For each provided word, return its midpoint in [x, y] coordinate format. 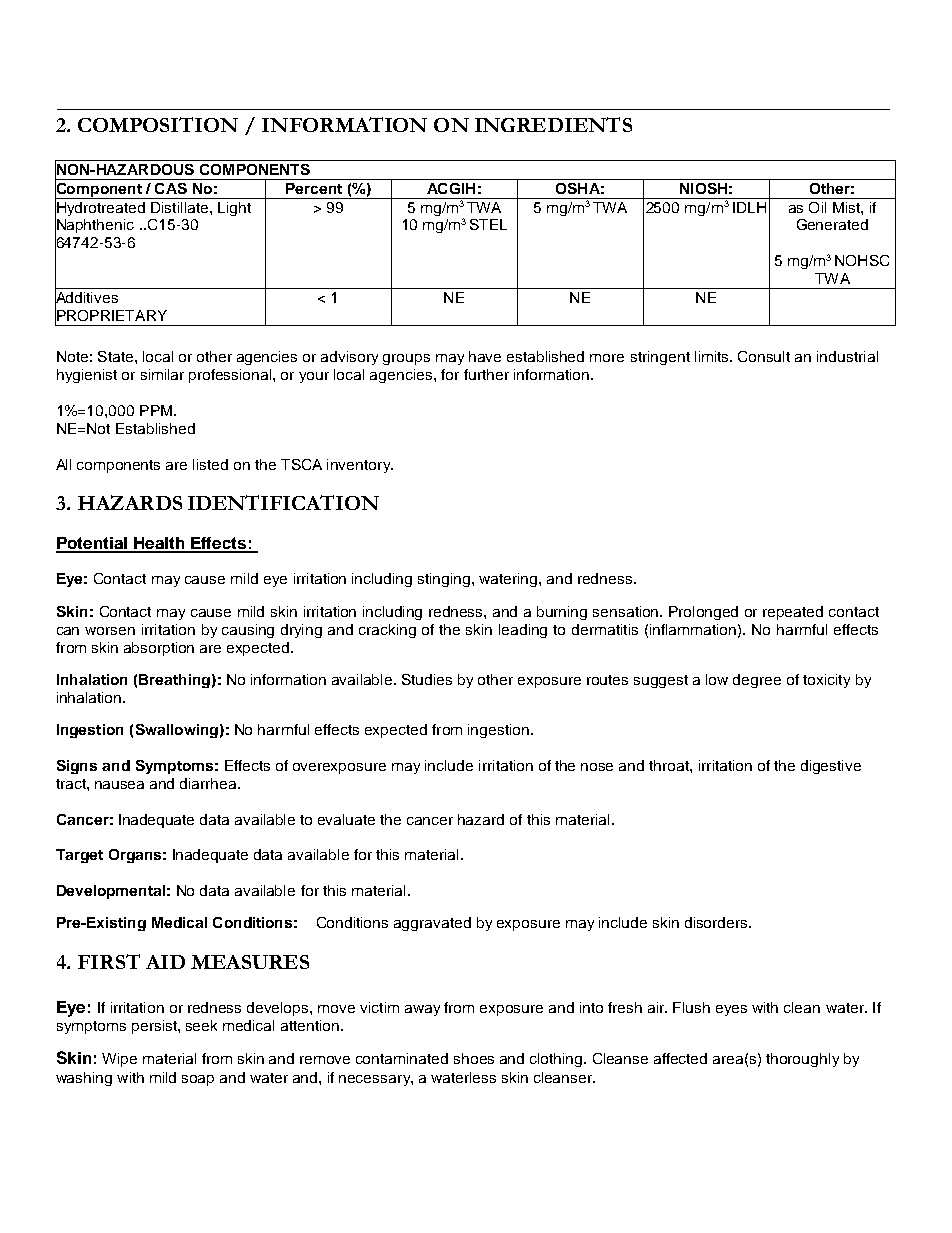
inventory [360, 466]
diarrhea [209, 783]
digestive [831, 767]
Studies [427, 679]
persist [155, 1027]
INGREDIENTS [553, 124]
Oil [817, 207]
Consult [764, 356]
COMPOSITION [158, 124]
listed [210, 464]
